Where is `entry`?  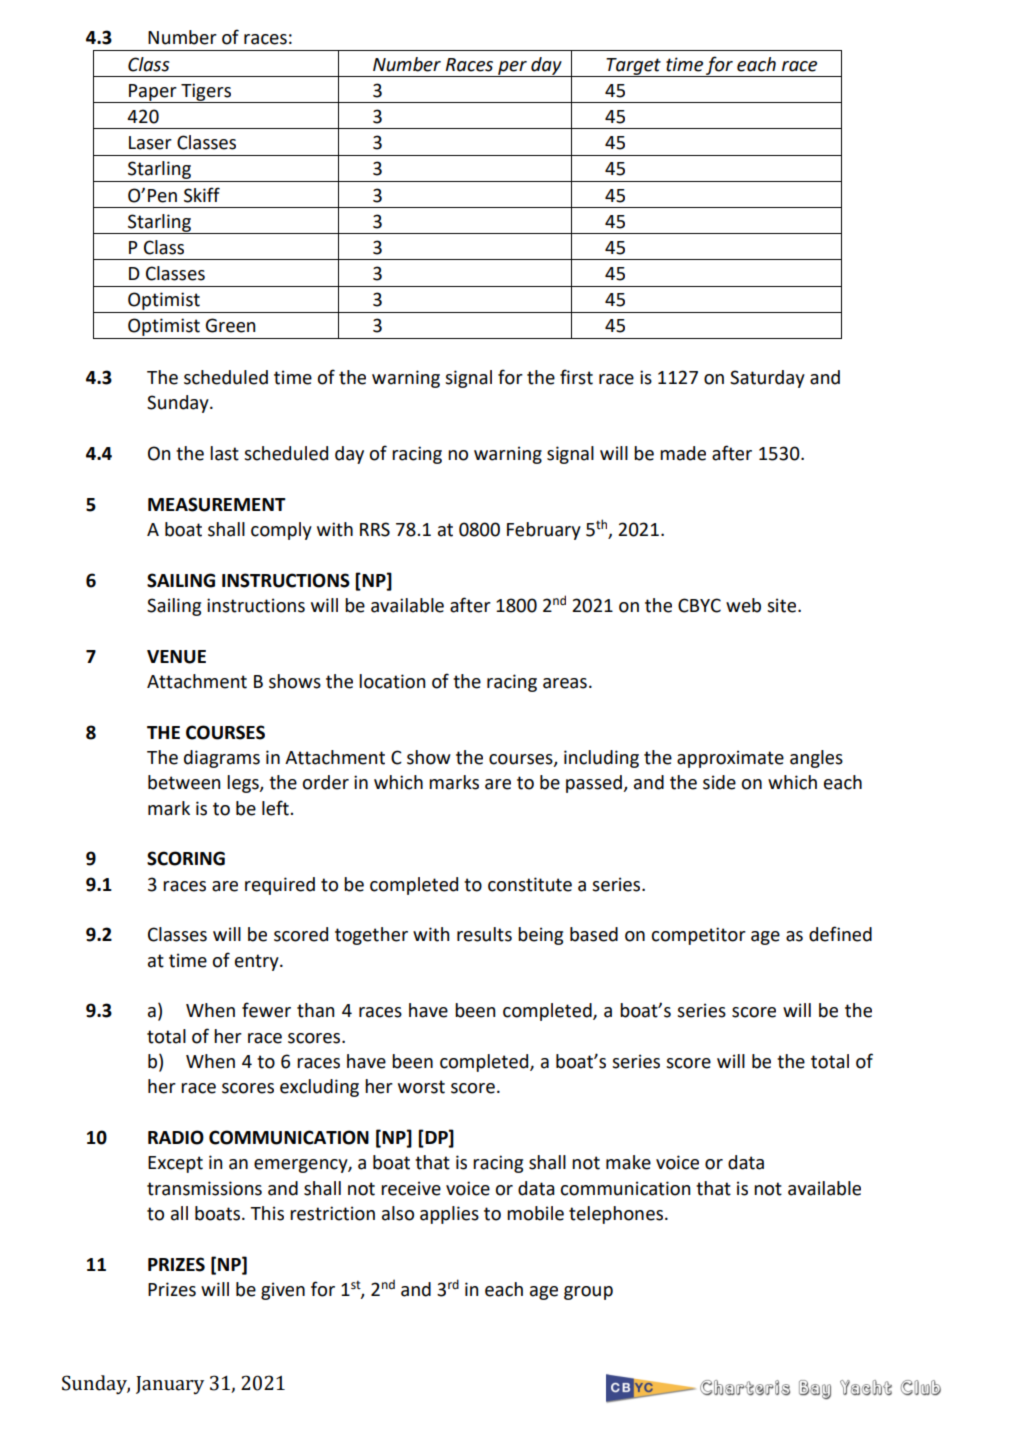 entry is located at coordinates (258, 962).
